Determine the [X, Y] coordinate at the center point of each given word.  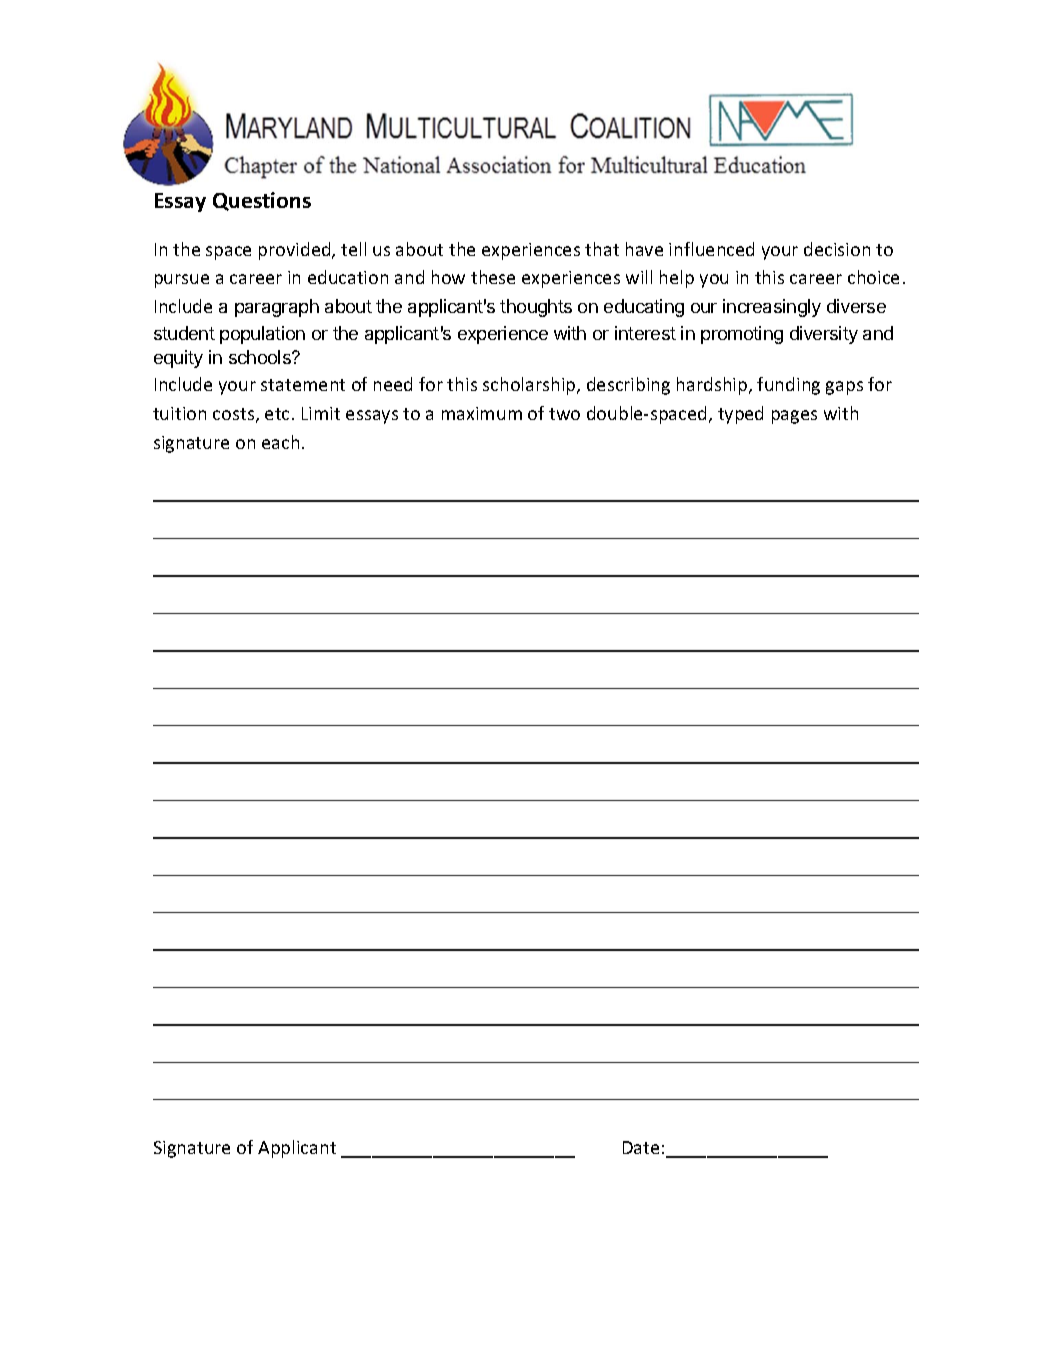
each [280, 442]
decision [837, 249]
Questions [262, 201]
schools [261, 357]
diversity [824, 335]
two [564, 414]
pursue [182, 281]
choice [873, 277]
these [493, 277]
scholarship [530, 386]
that [602, 249]
